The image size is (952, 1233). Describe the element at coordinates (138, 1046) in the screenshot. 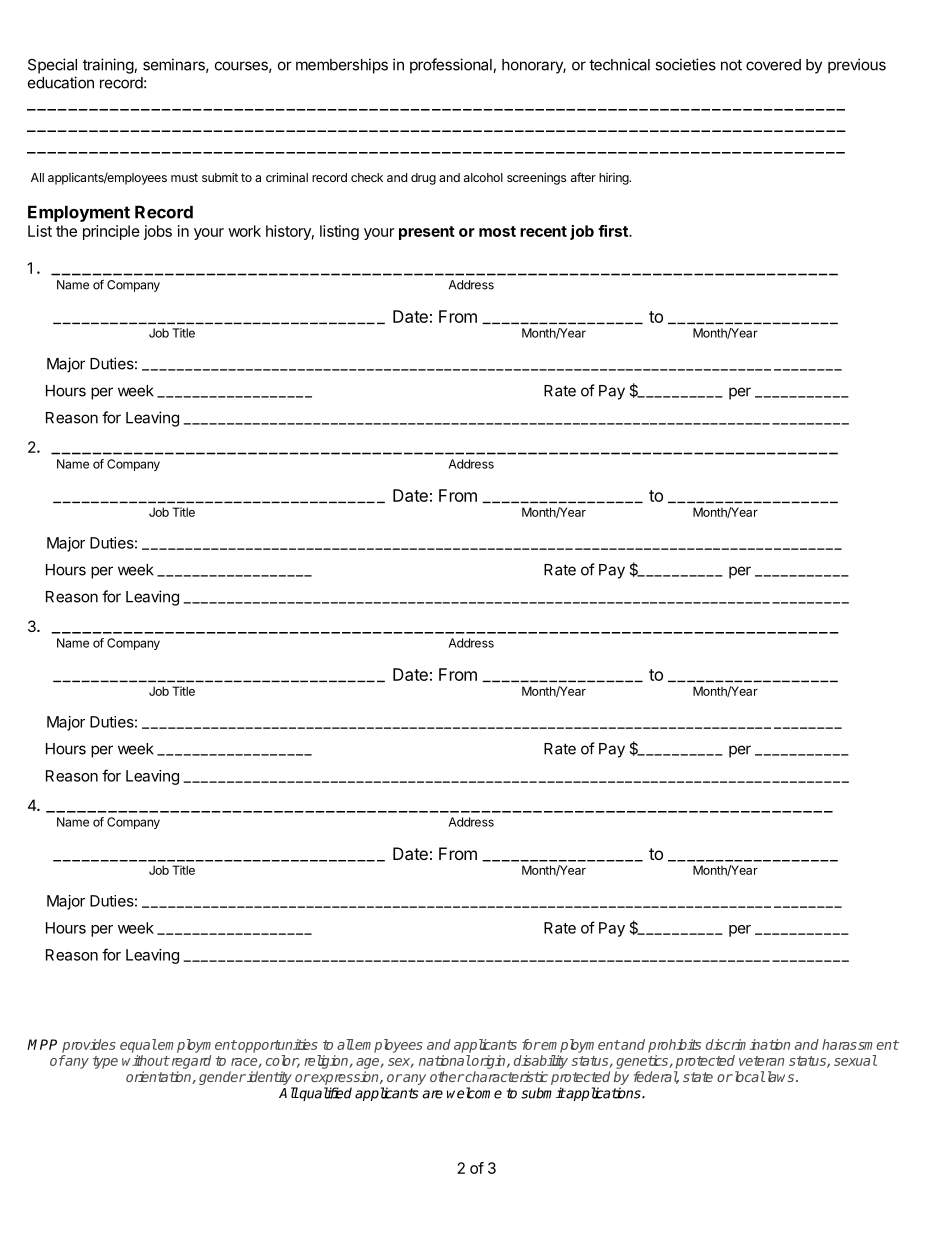

I see `equal` at that location.
